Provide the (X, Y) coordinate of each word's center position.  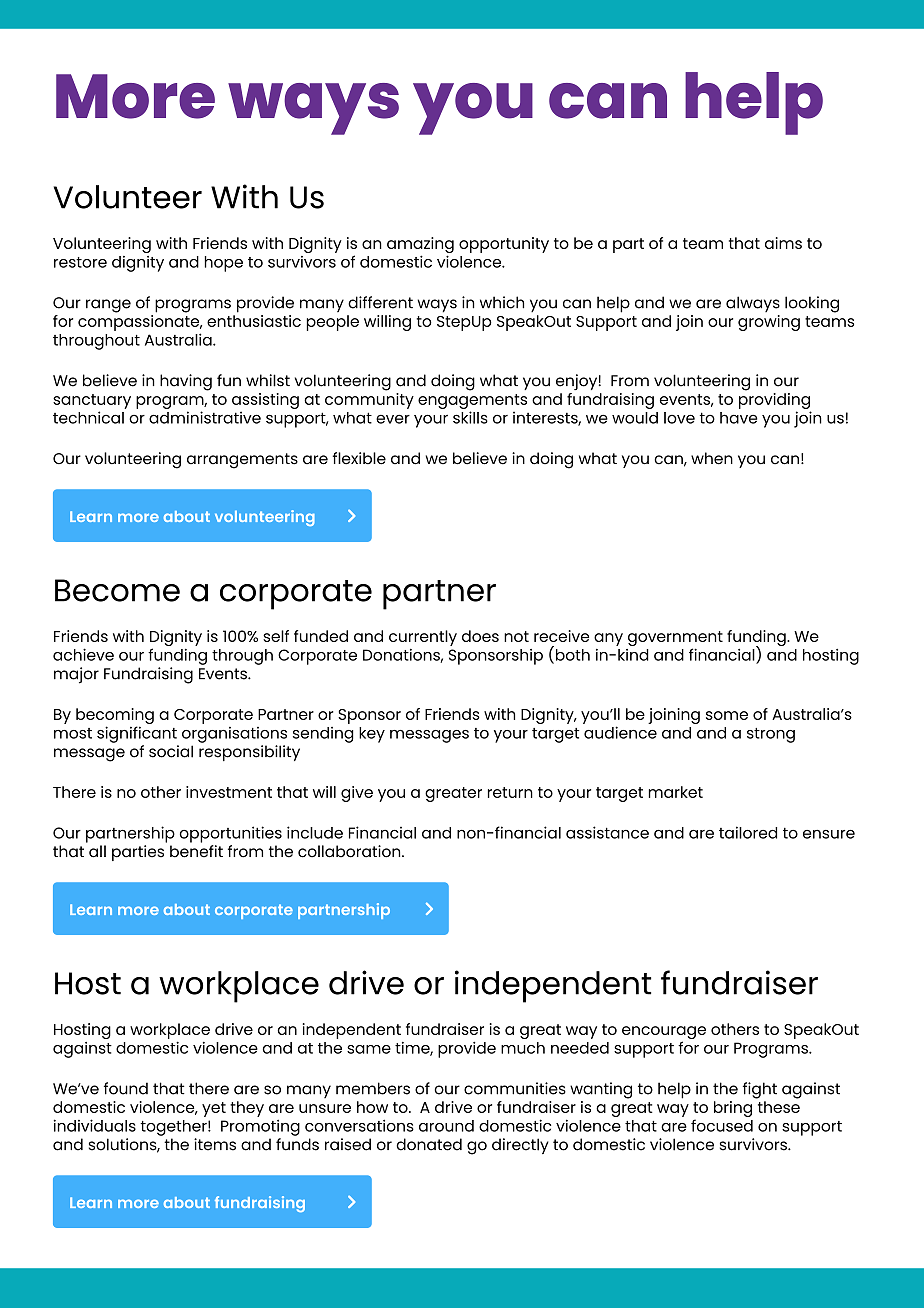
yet (214, 1109)
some (727, 715)
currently (423, 638)
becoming (115, 717)
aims (783, 243)
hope (223, 264)
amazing (420, 246)
